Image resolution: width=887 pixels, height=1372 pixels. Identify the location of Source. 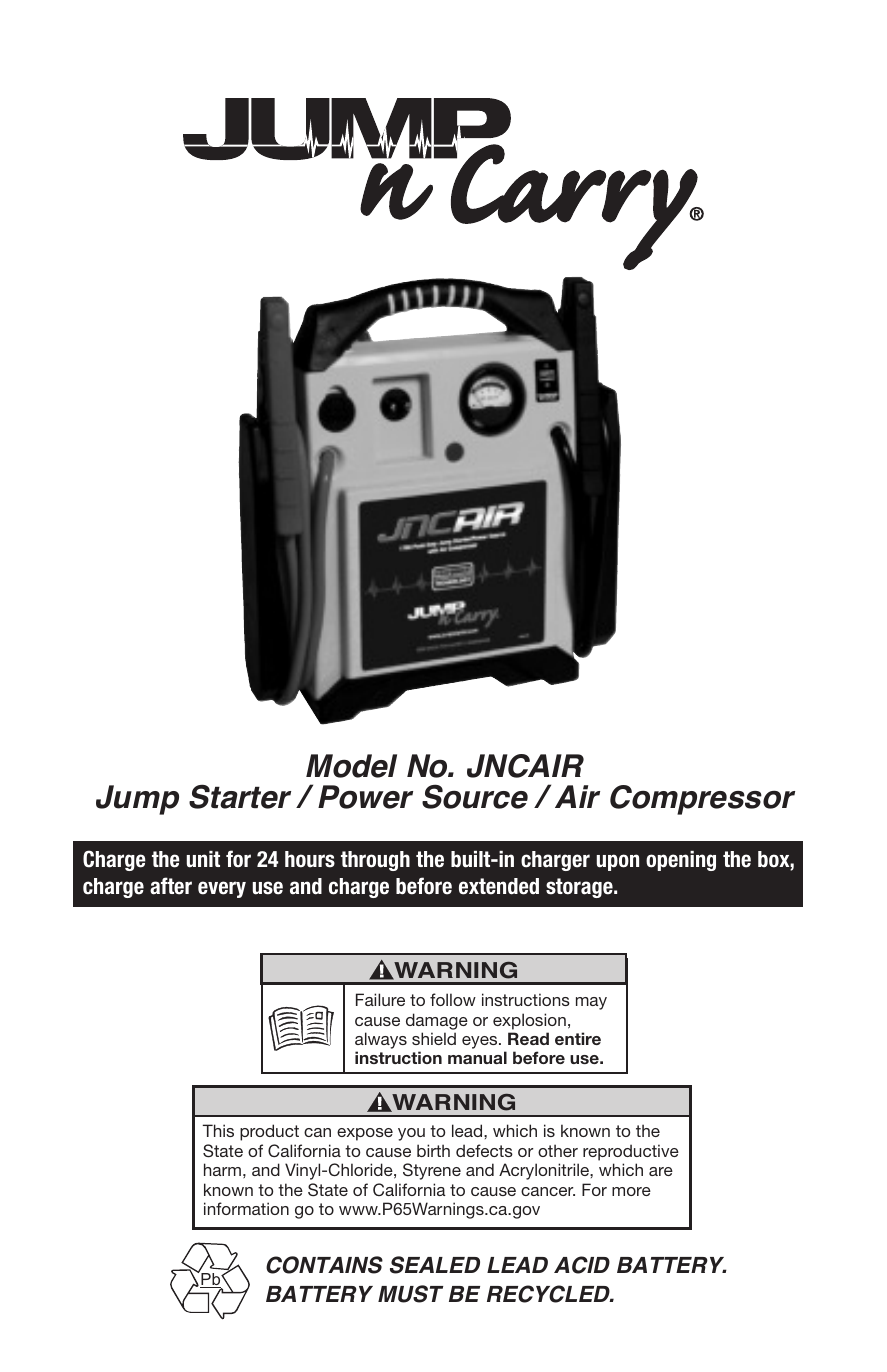
(475, 796).
